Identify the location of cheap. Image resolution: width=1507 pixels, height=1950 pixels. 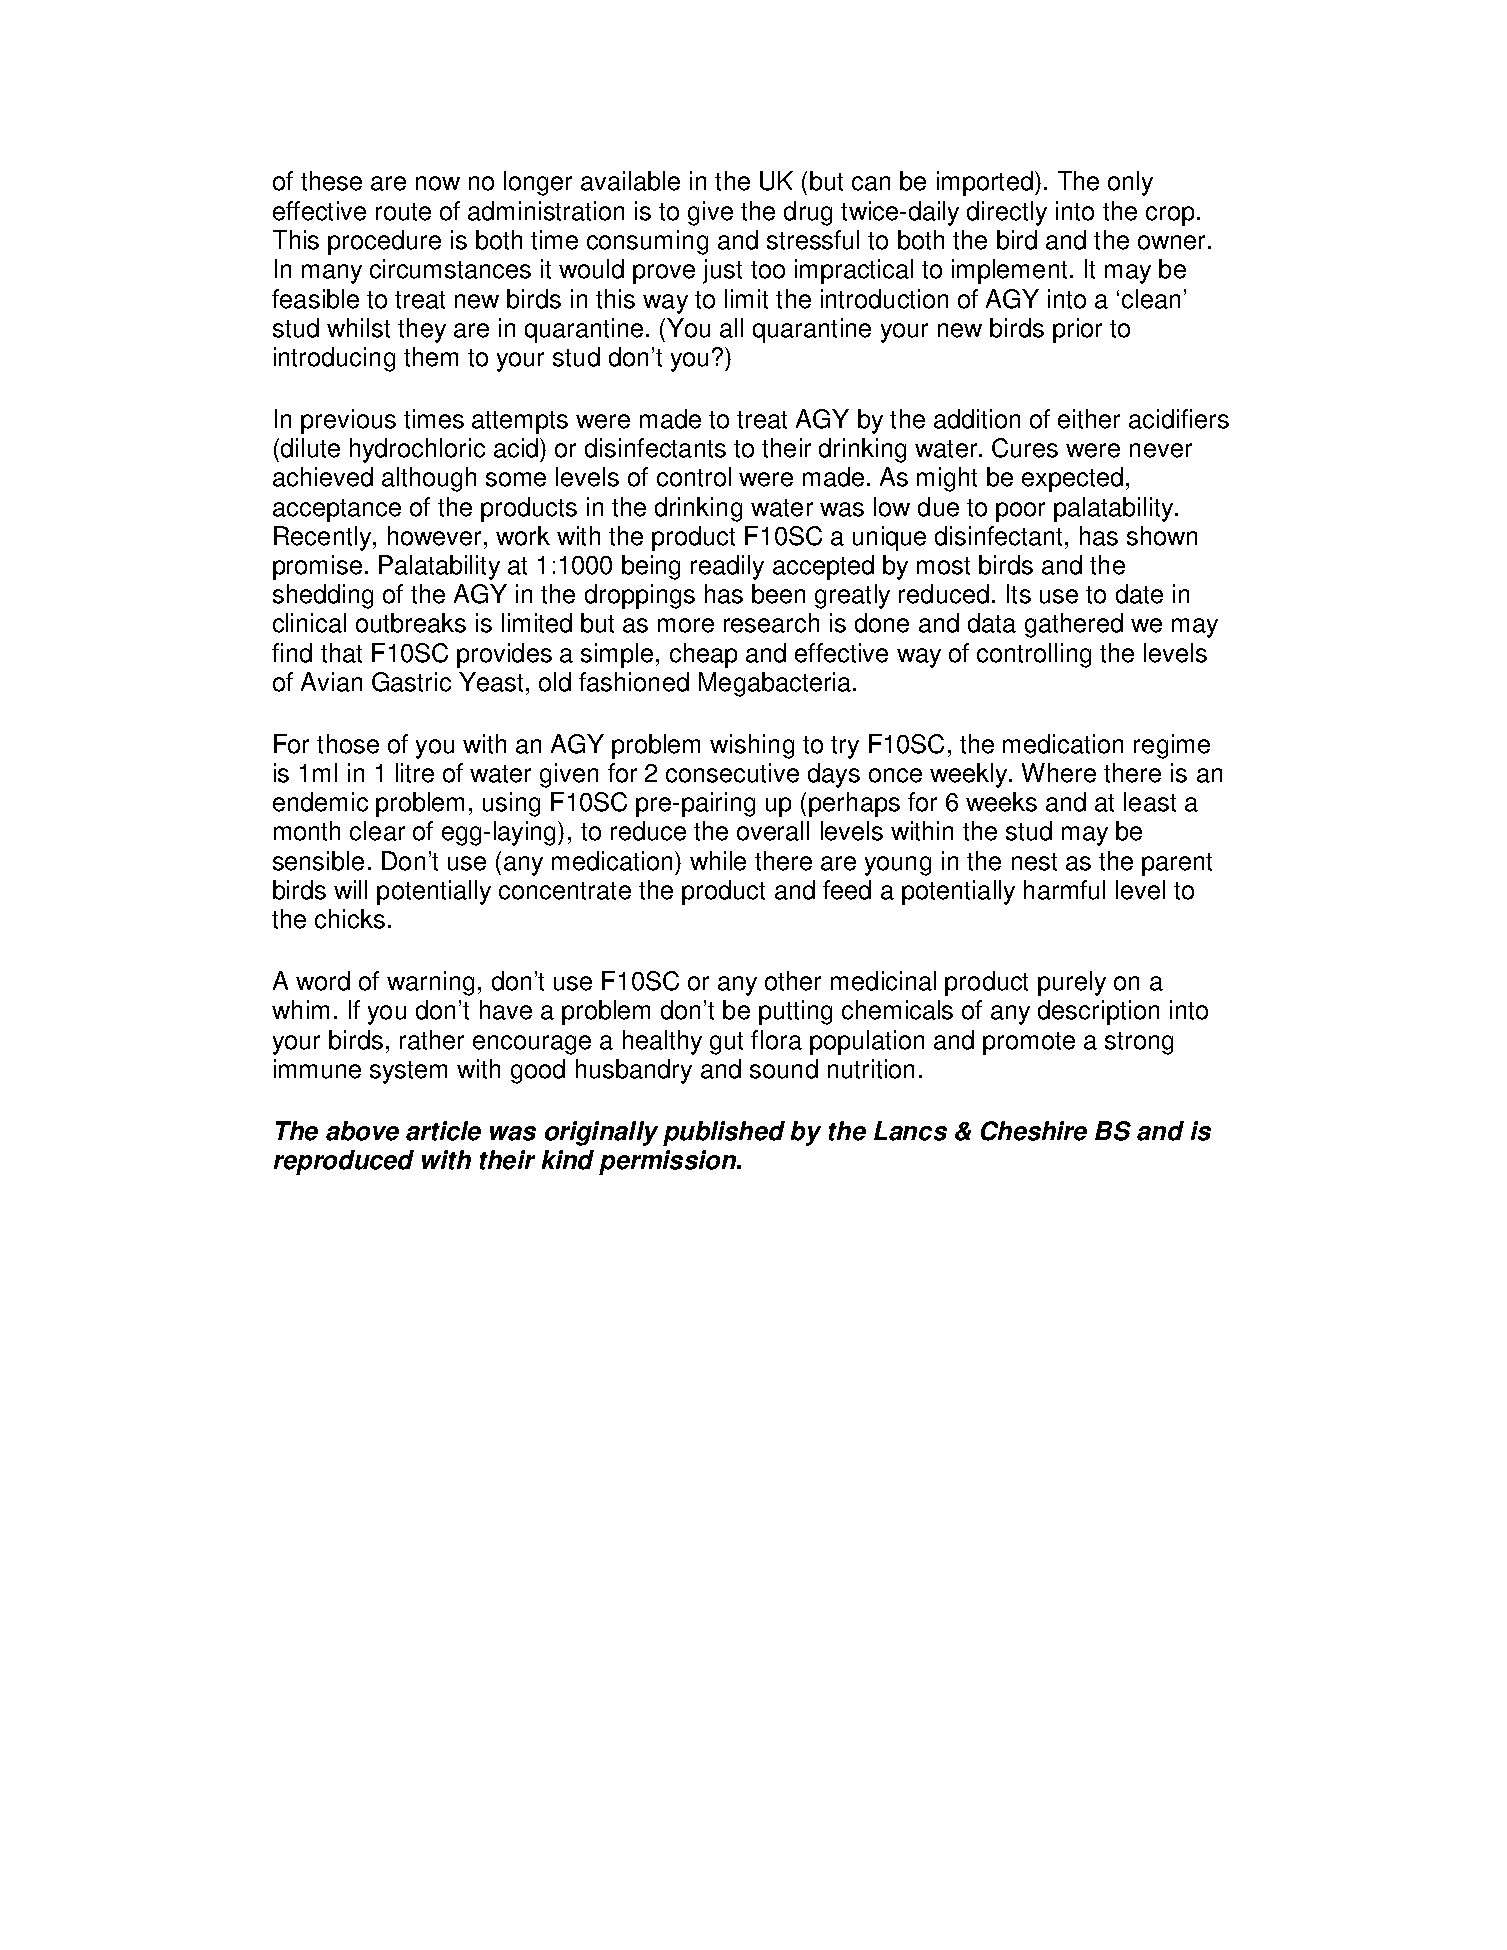
(703, 655).
